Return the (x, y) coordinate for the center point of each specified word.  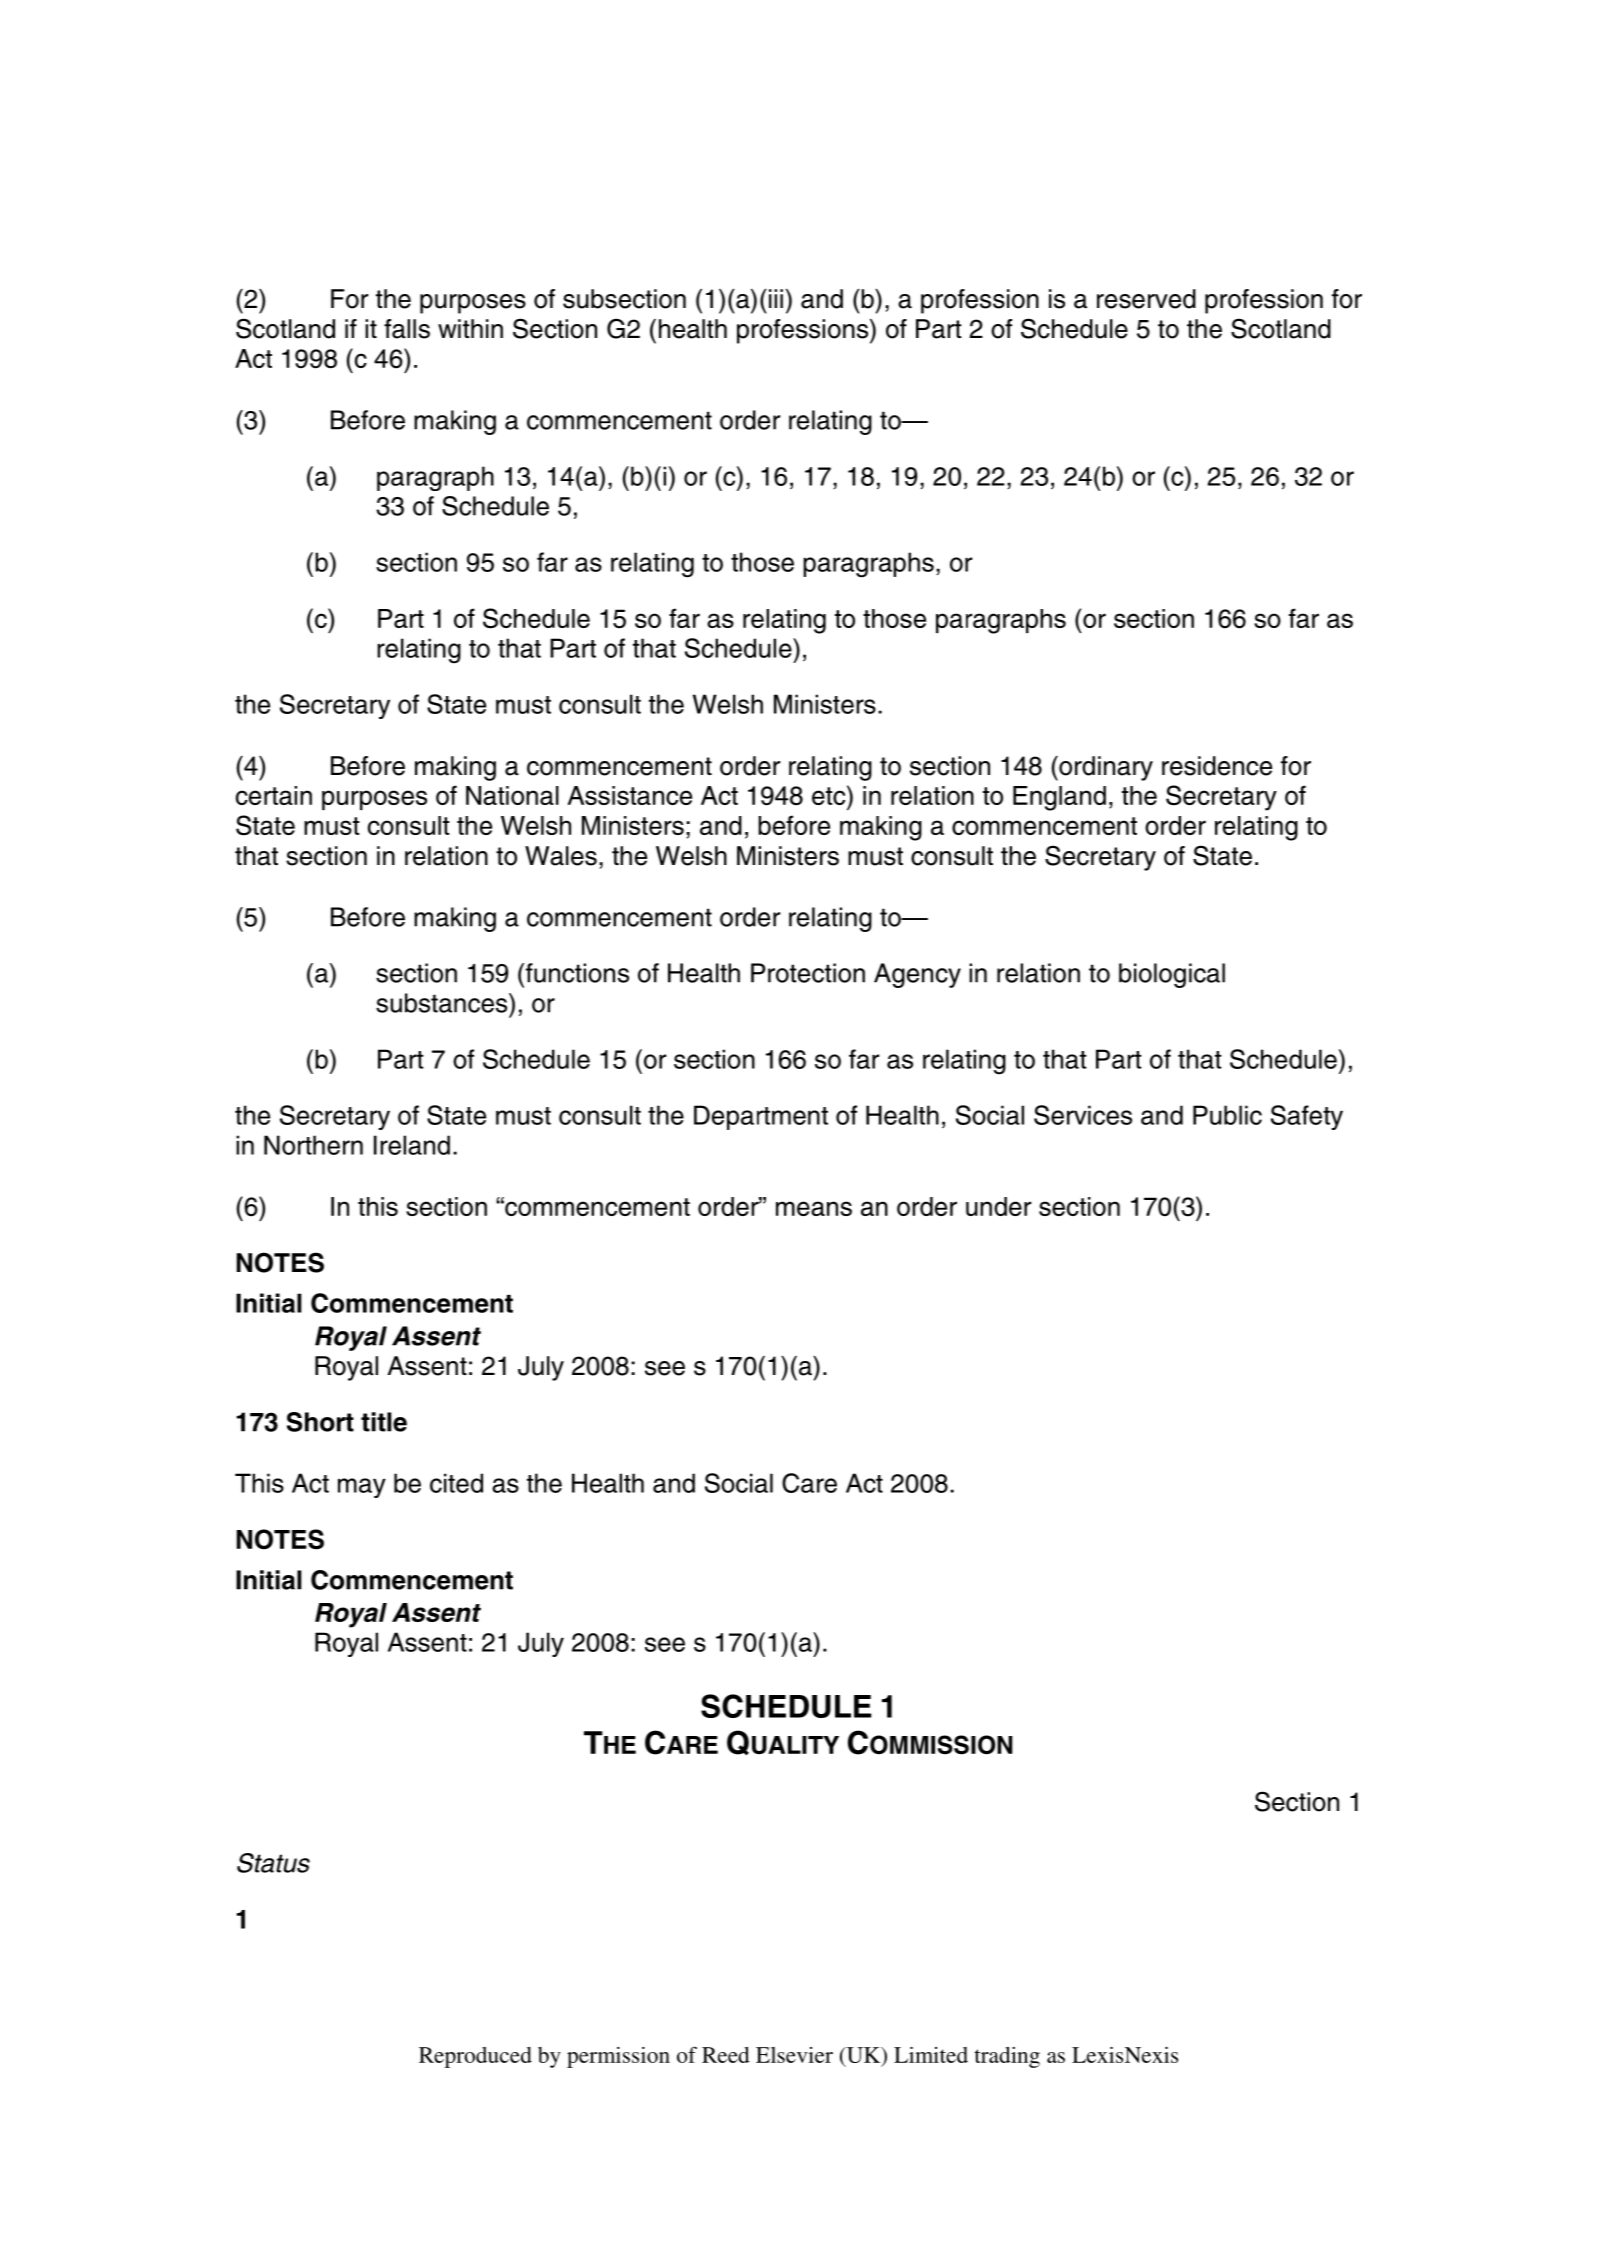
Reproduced (475, 2057)
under (998, 1206)
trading (1007, 2057)
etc (830, 795)
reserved (1146, 299)
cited (456, 1483)
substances (443, 1003)
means (814, 1208)
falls (407, 329)
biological (1172, 975)
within (470, 328)
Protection (808, 973)
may (362, 1488)
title (384, 1422)
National (512, 795)
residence (1217, 766)
